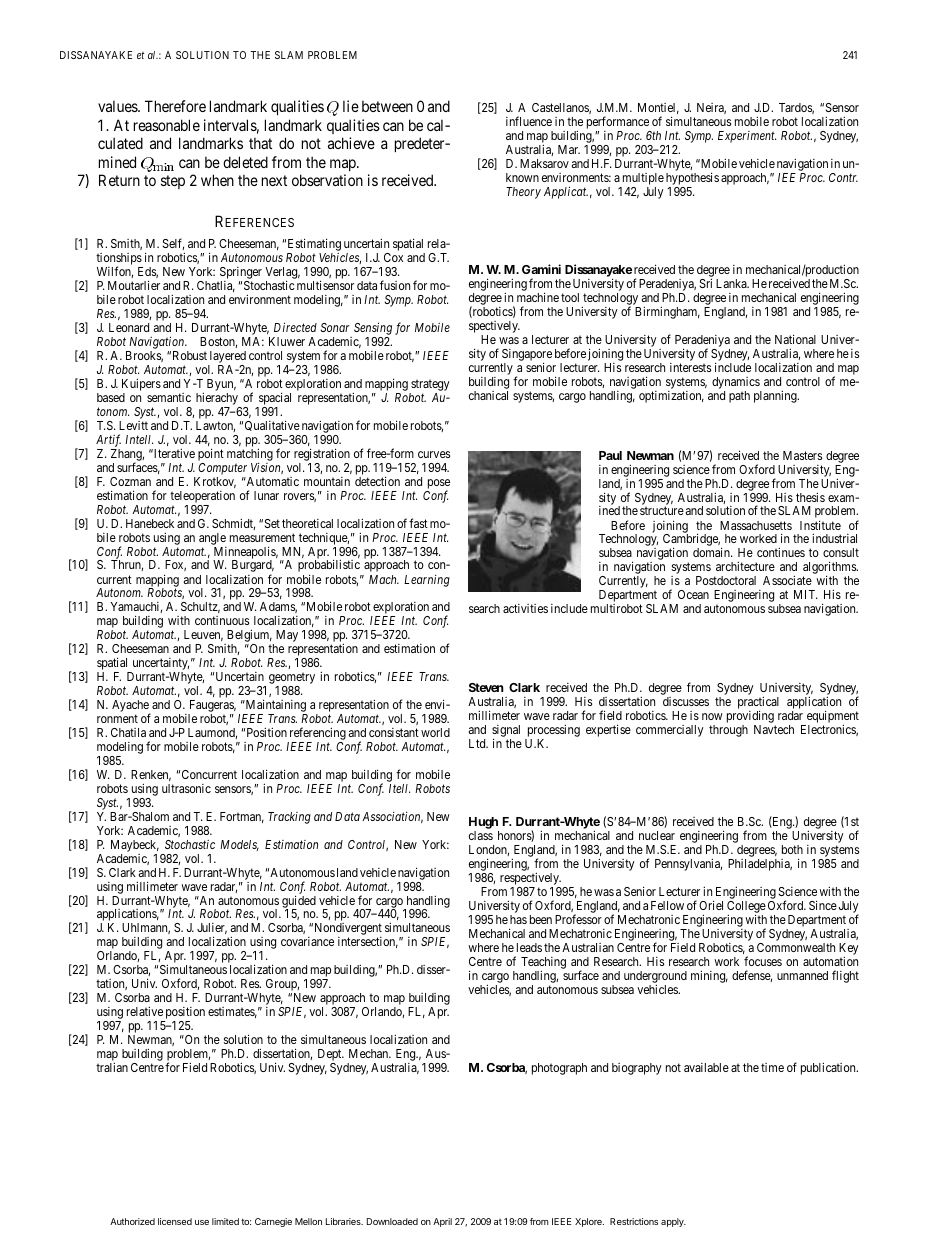  Describe the element at coordinates (747, 137) in the page. I see `Experiment` at that location.
